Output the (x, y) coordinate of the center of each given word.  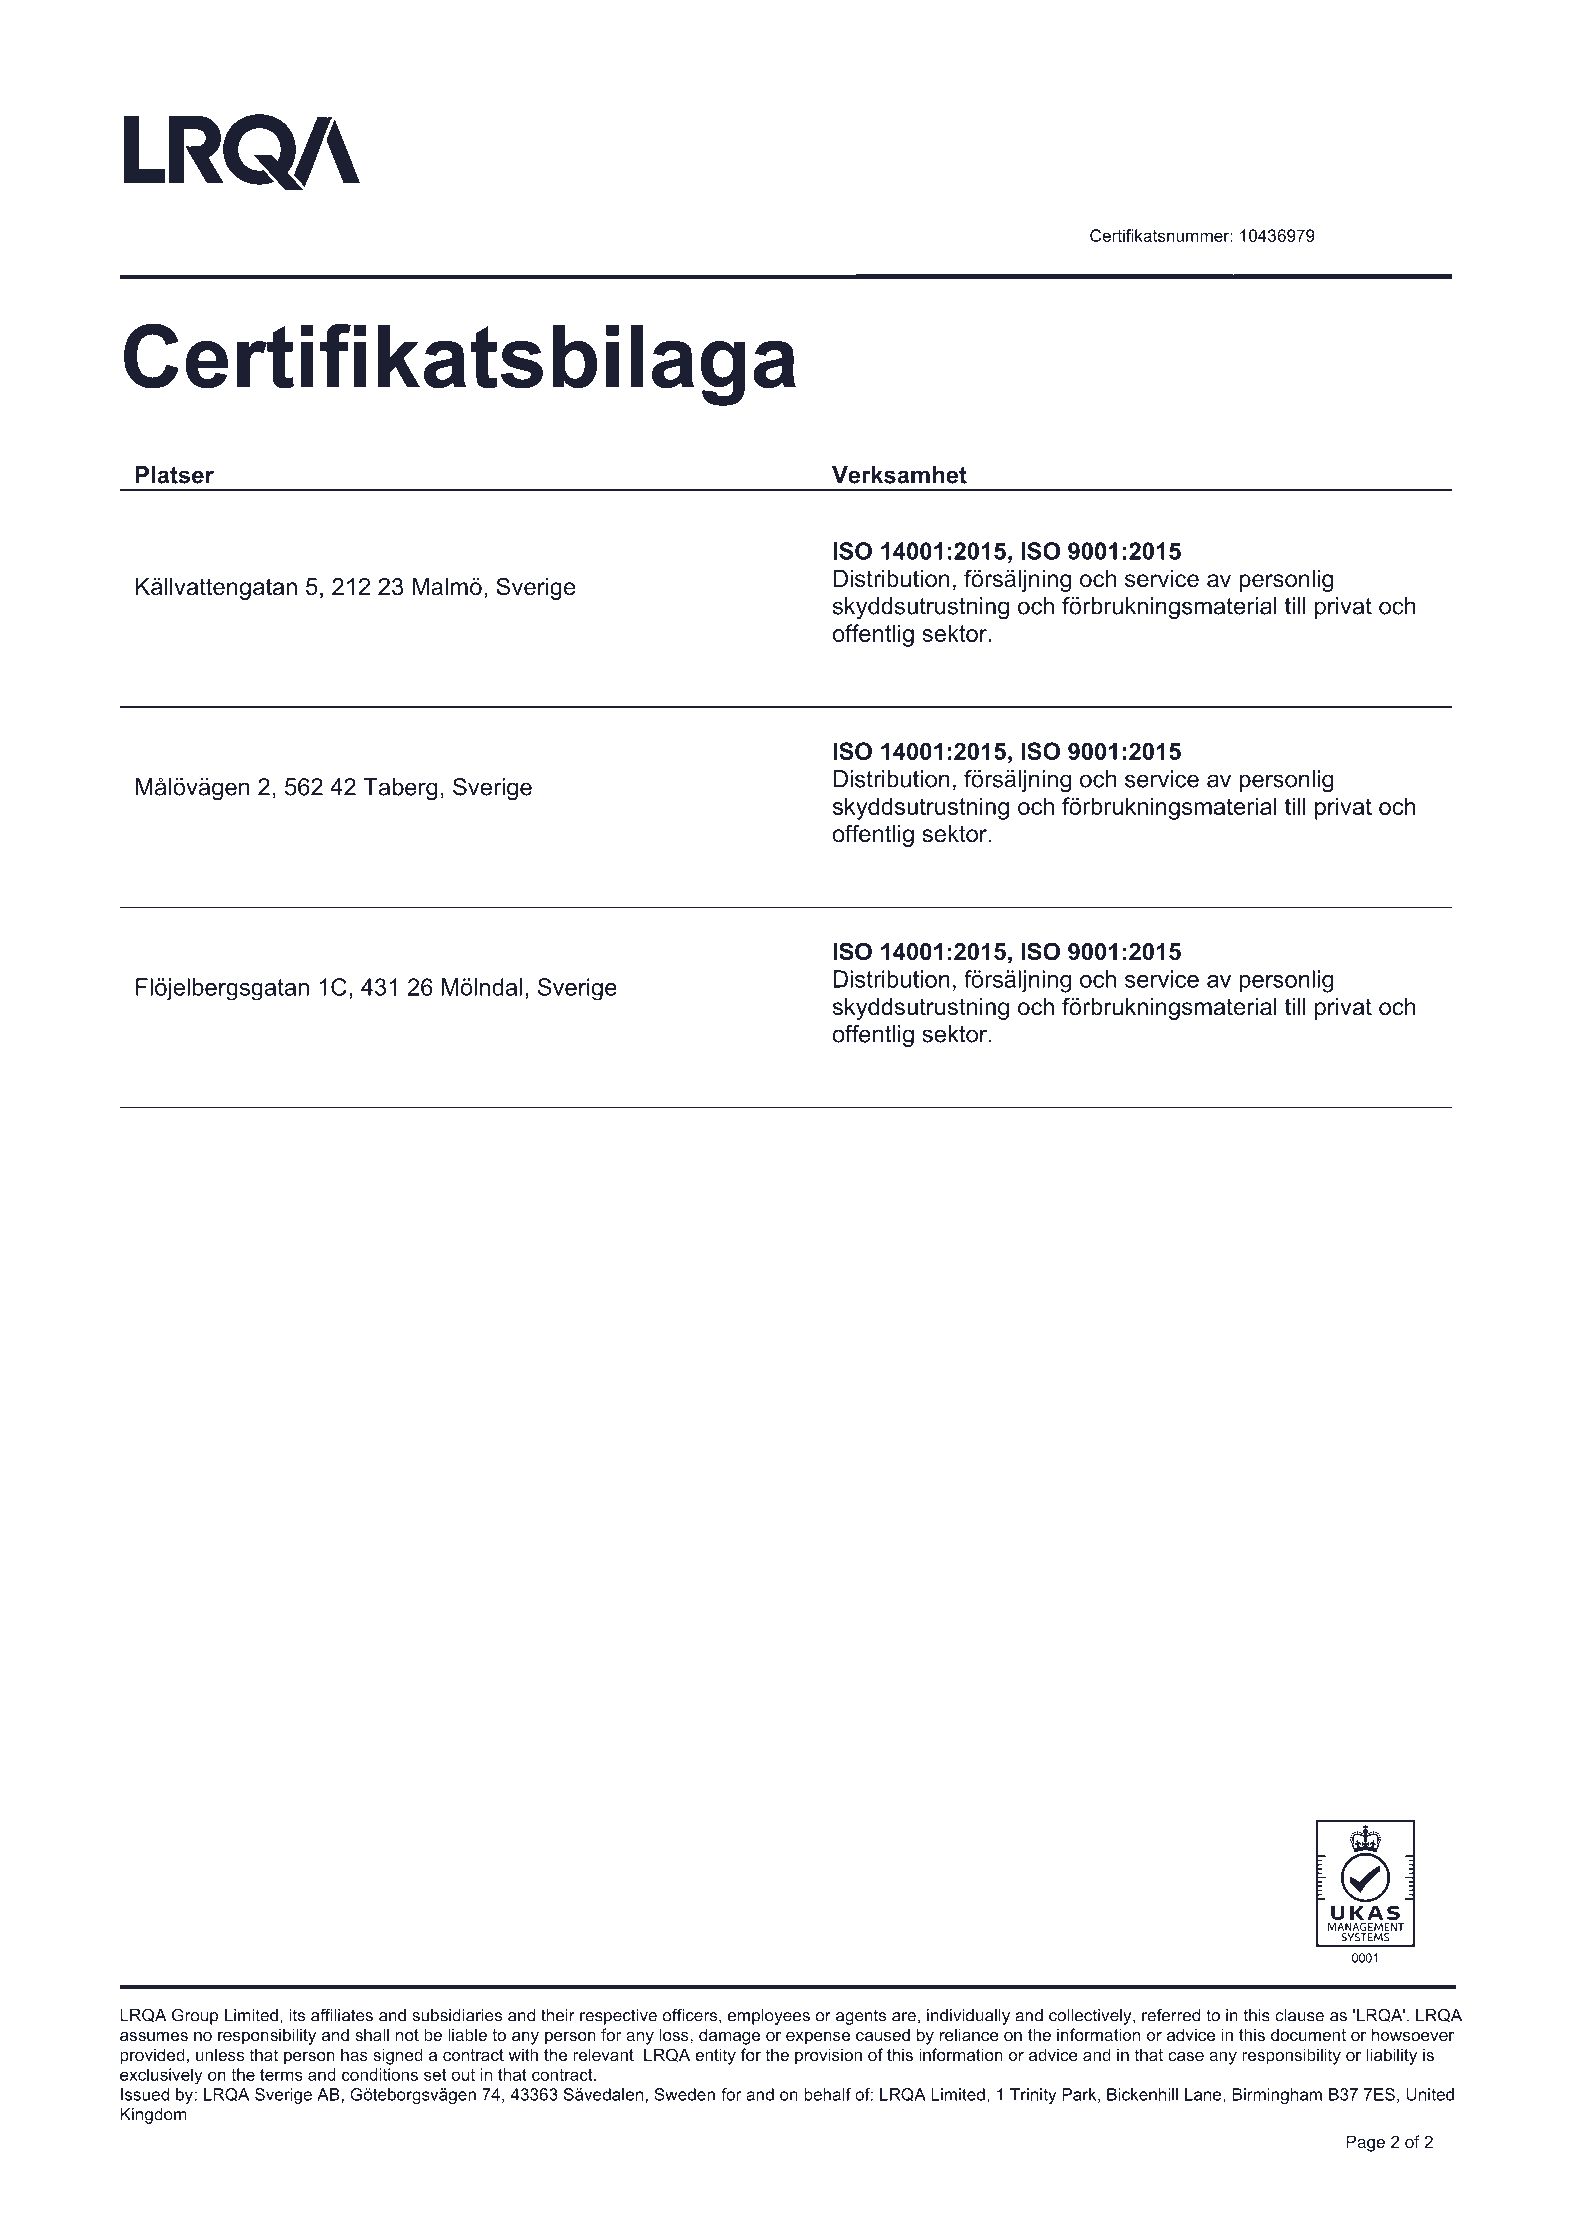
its (297, 2015)
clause (1299, 2015)
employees (769, 2017)
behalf (827, 2094)
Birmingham (1277, 2096)
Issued (145, 2094)
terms (281, 2075)
